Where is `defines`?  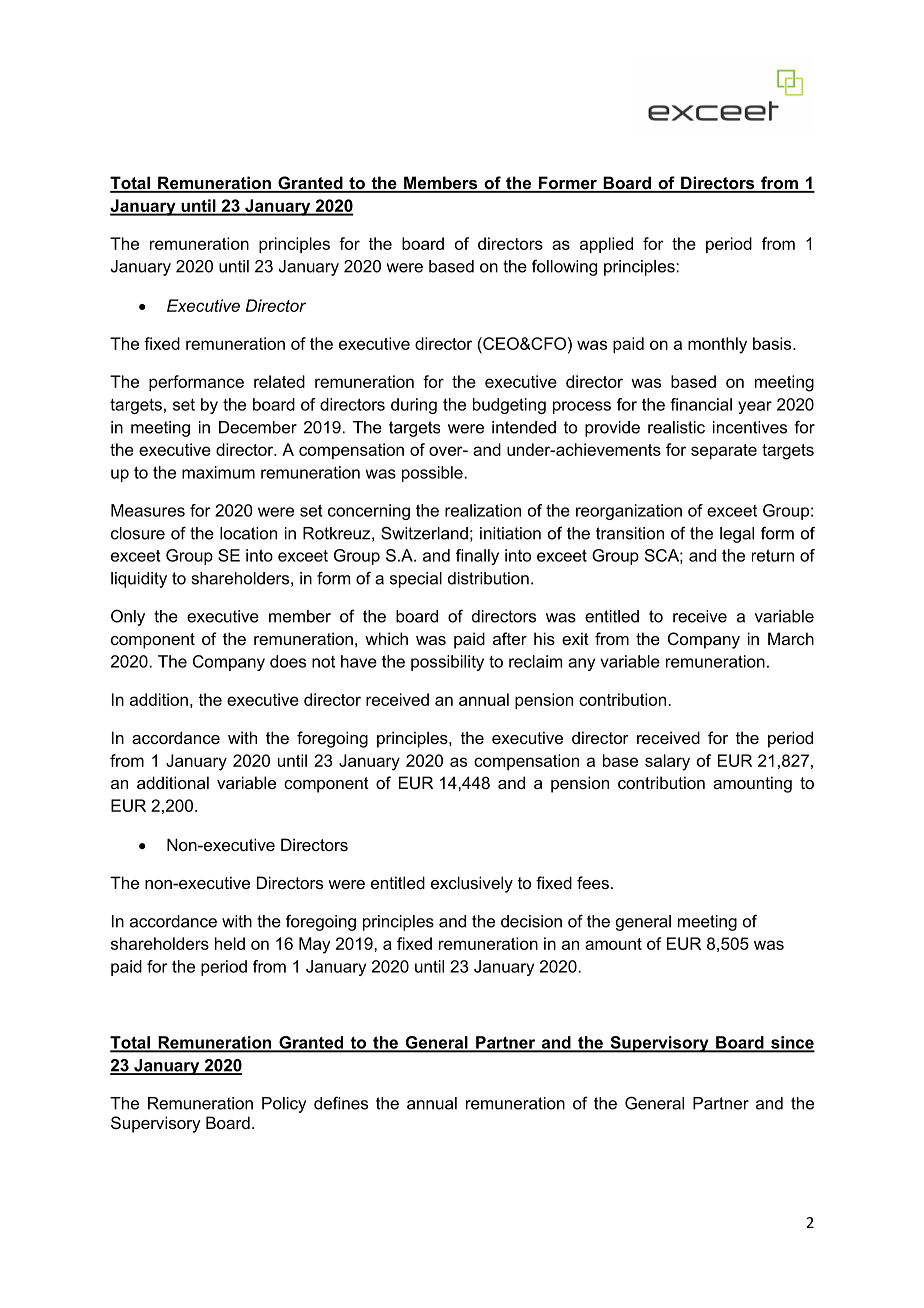
defines is located at coordinates (341, 1103).
